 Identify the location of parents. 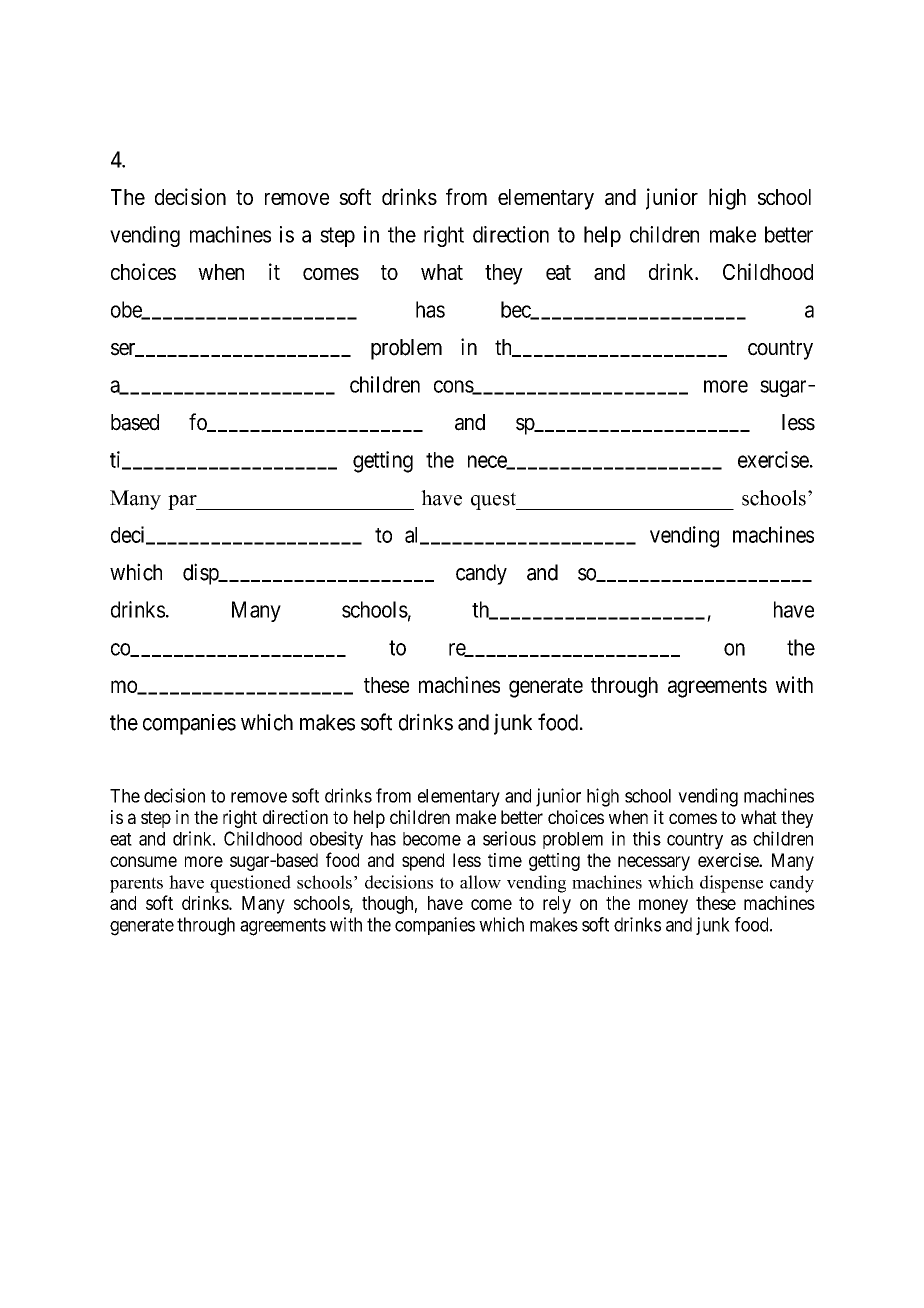
(136, 885).
